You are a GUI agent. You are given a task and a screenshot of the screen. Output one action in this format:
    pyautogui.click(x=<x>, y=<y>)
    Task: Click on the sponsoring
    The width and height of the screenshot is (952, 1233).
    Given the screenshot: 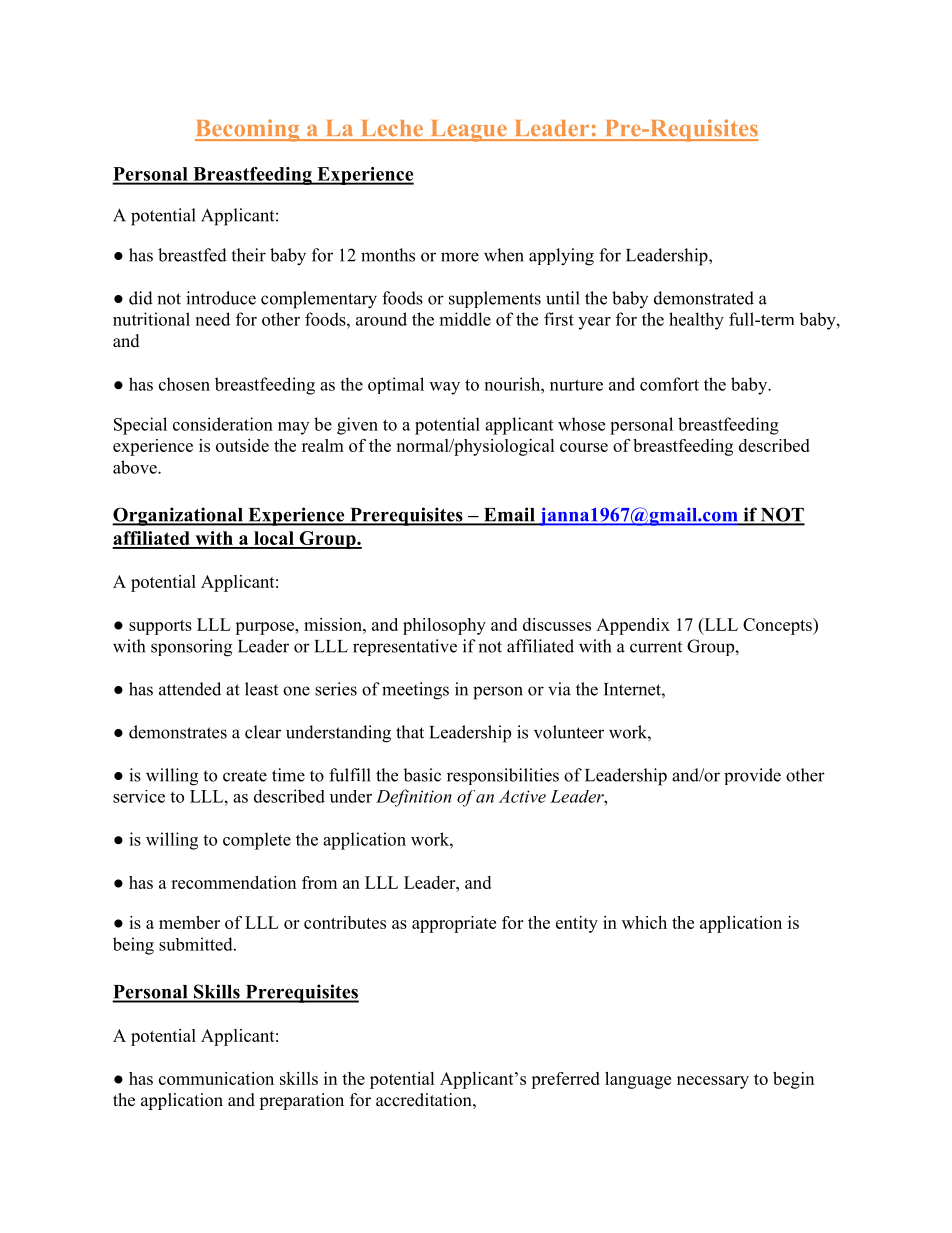 What is the action you would take?
    pyautogui.click(x=191, y=648)
